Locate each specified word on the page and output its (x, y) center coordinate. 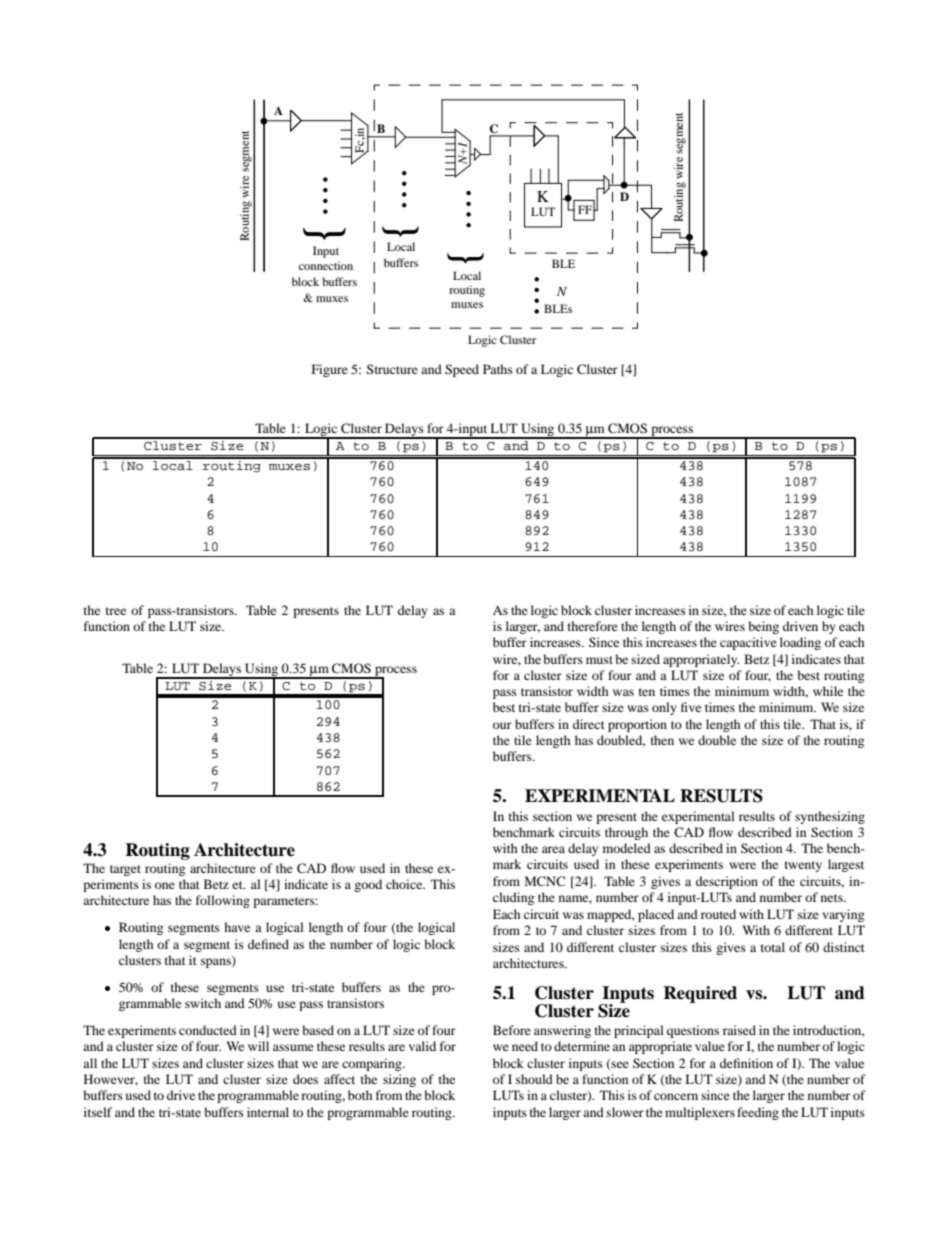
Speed (462, 370)
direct (589, 724)
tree (116, 611)
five (691, 707)
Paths (498, 369)
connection (326, 265)
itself (98, 1112)
